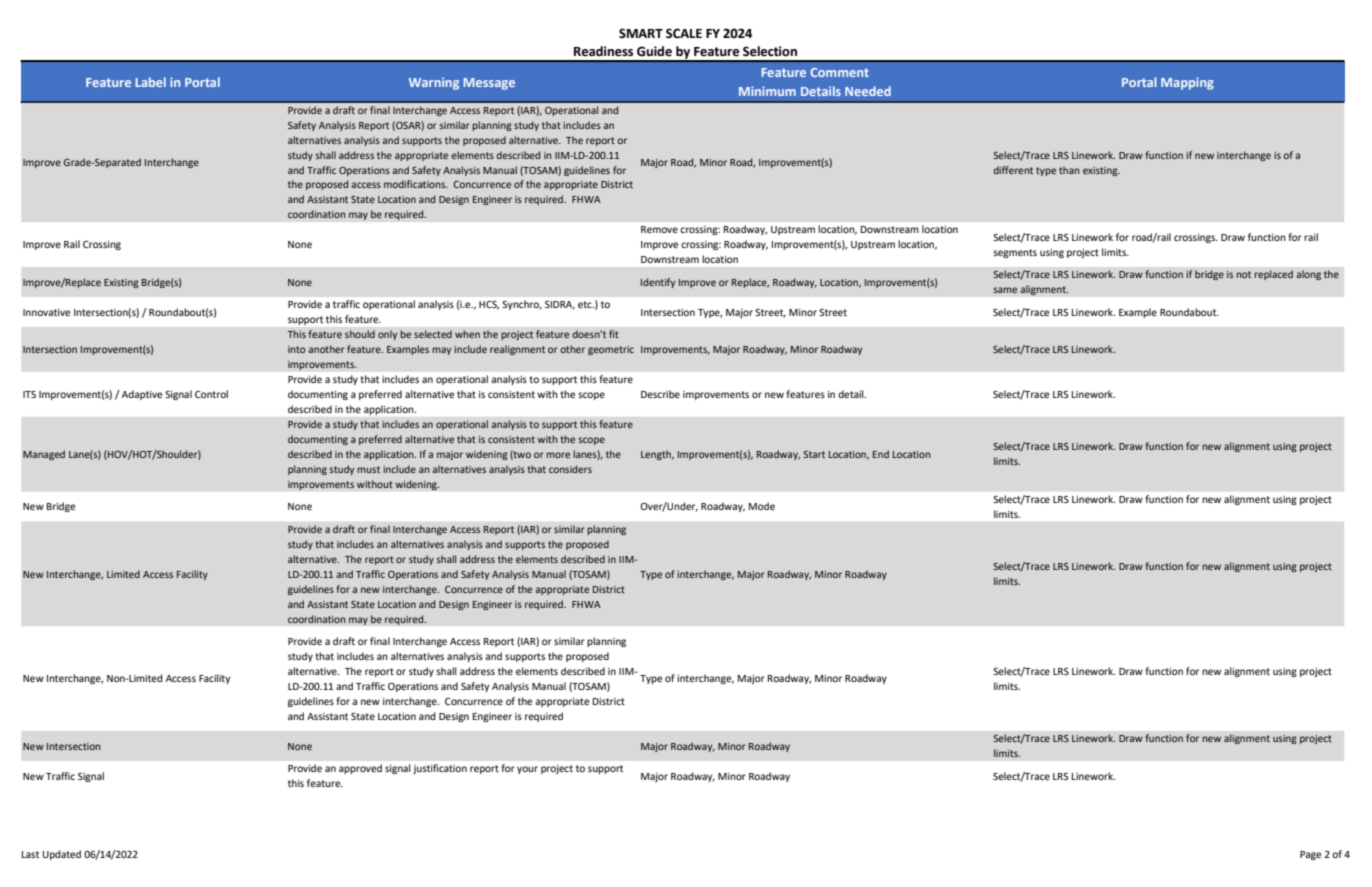 Image resolution: width=1372 pixels, height=887 pixels. What do you see at coordinates (603, 51) in the document?
I see `Readiness` at bounding box center [603, 51].
